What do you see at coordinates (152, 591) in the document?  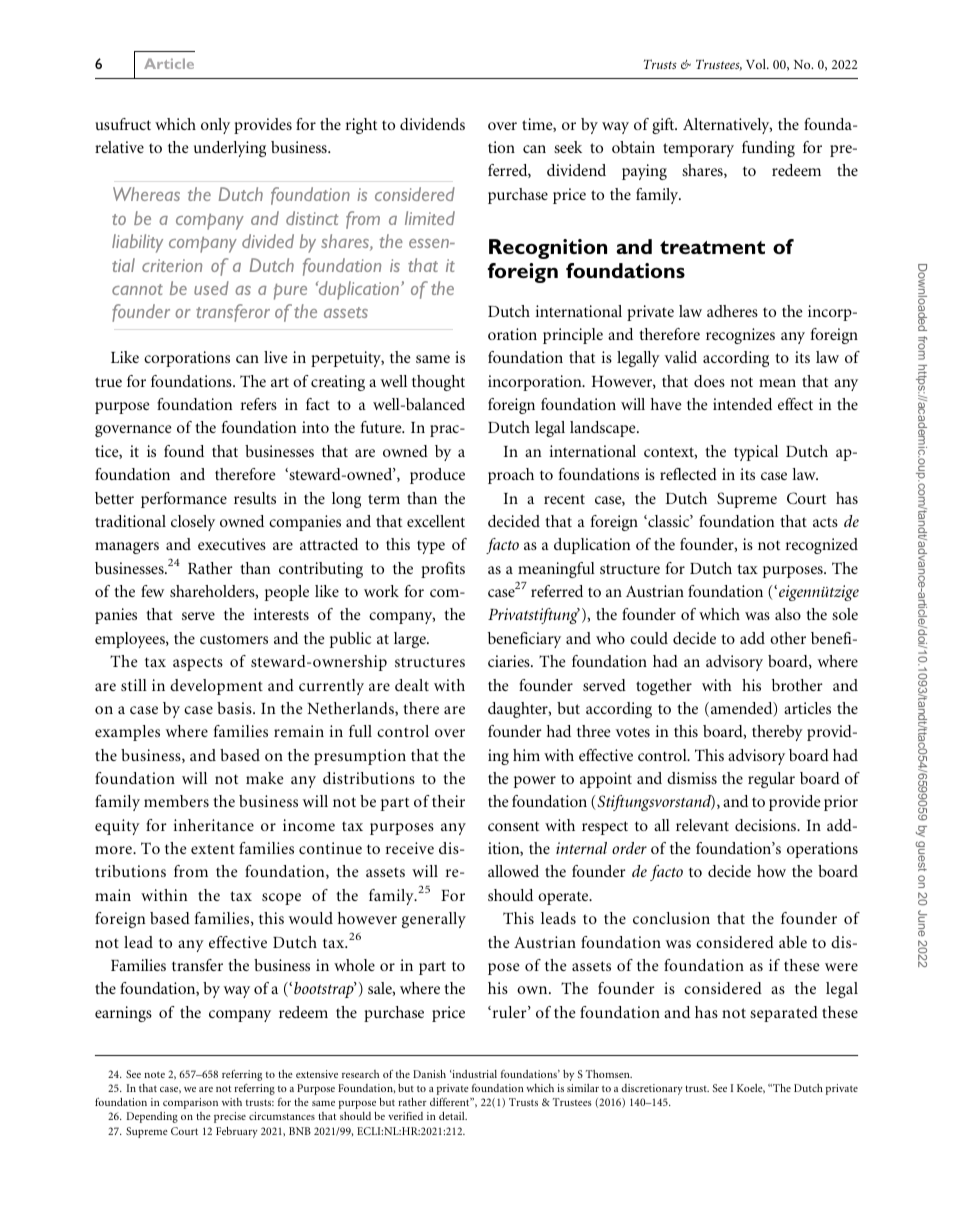 I see `few` at bounding box center [152, 591].
